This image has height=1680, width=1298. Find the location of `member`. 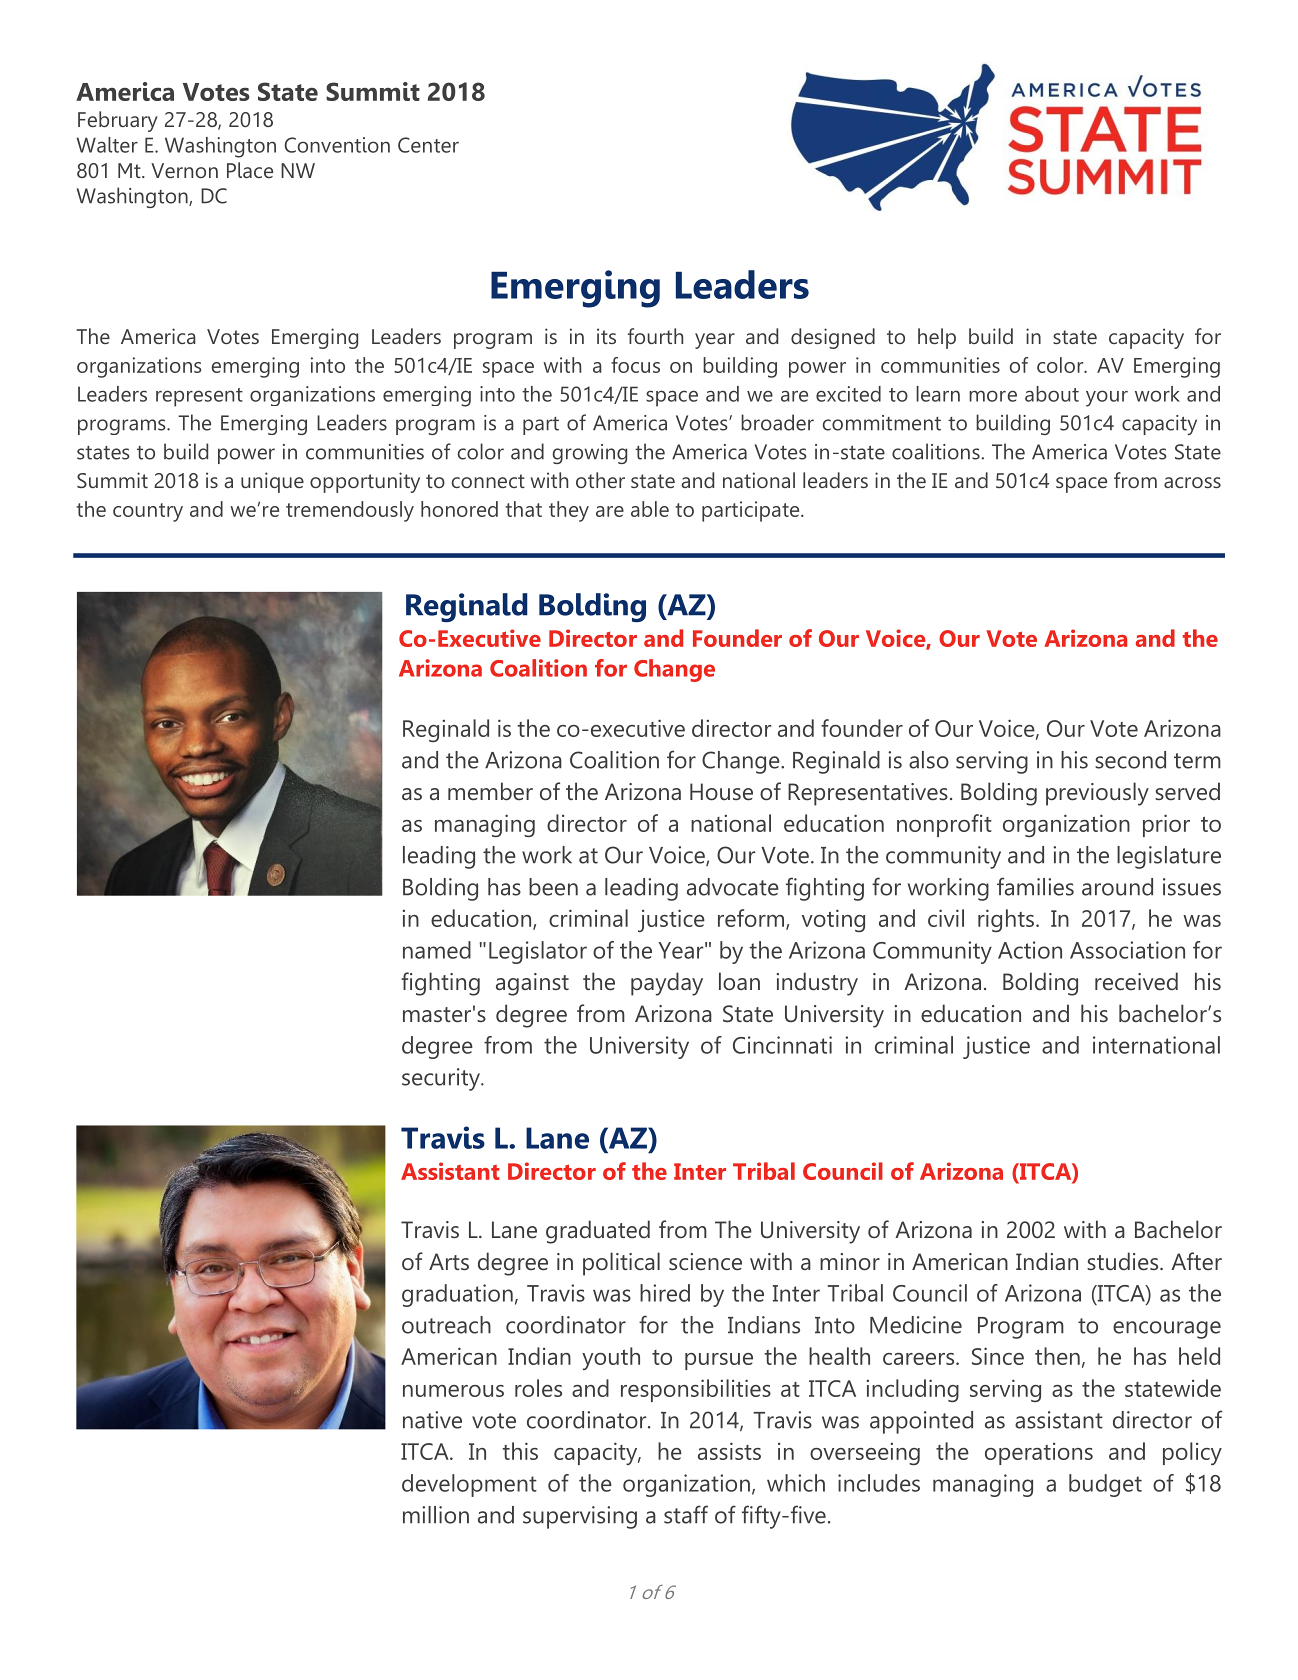

member is located at coordinates (490, 791).
